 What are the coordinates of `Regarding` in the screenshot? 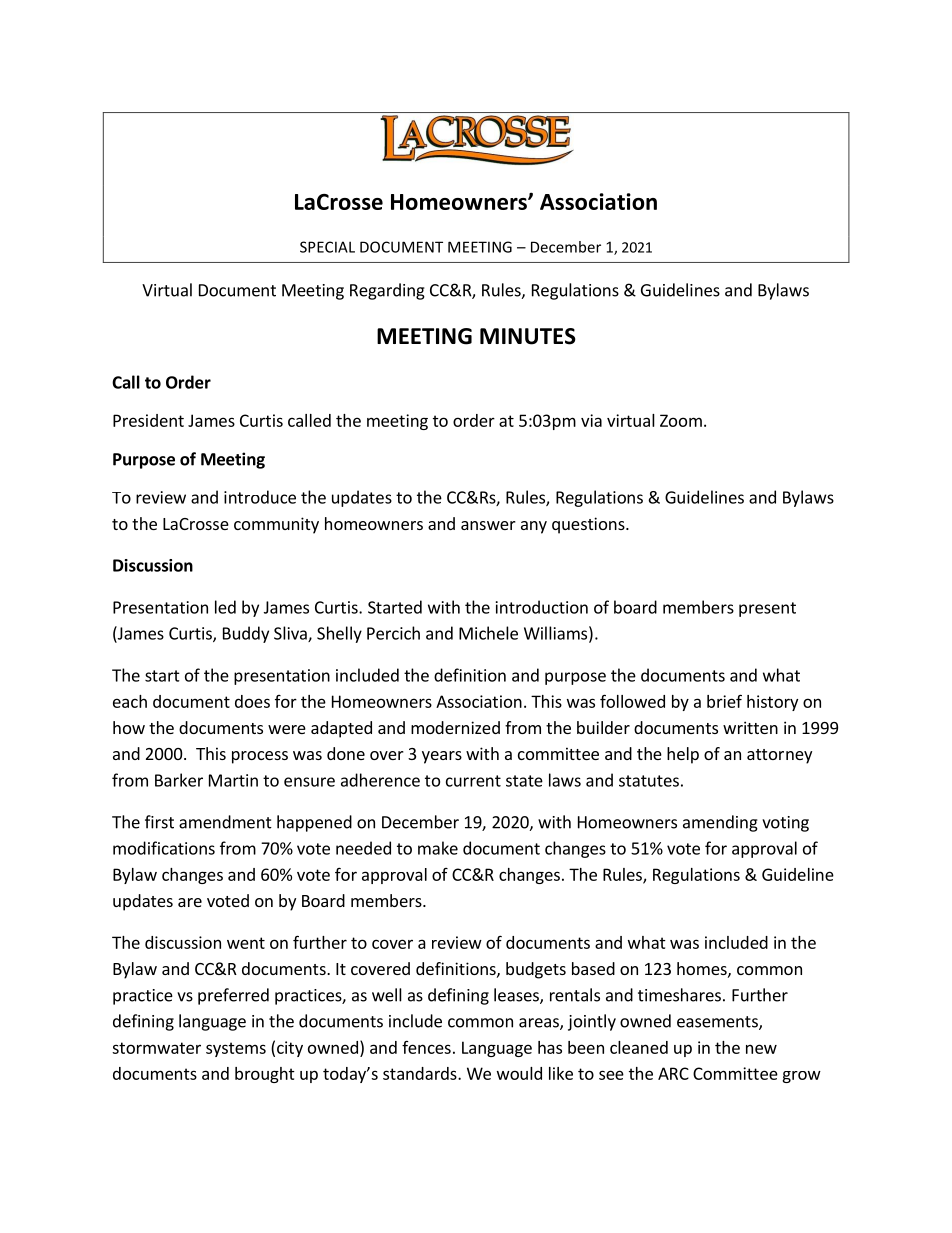 It's located at (387, 291).
